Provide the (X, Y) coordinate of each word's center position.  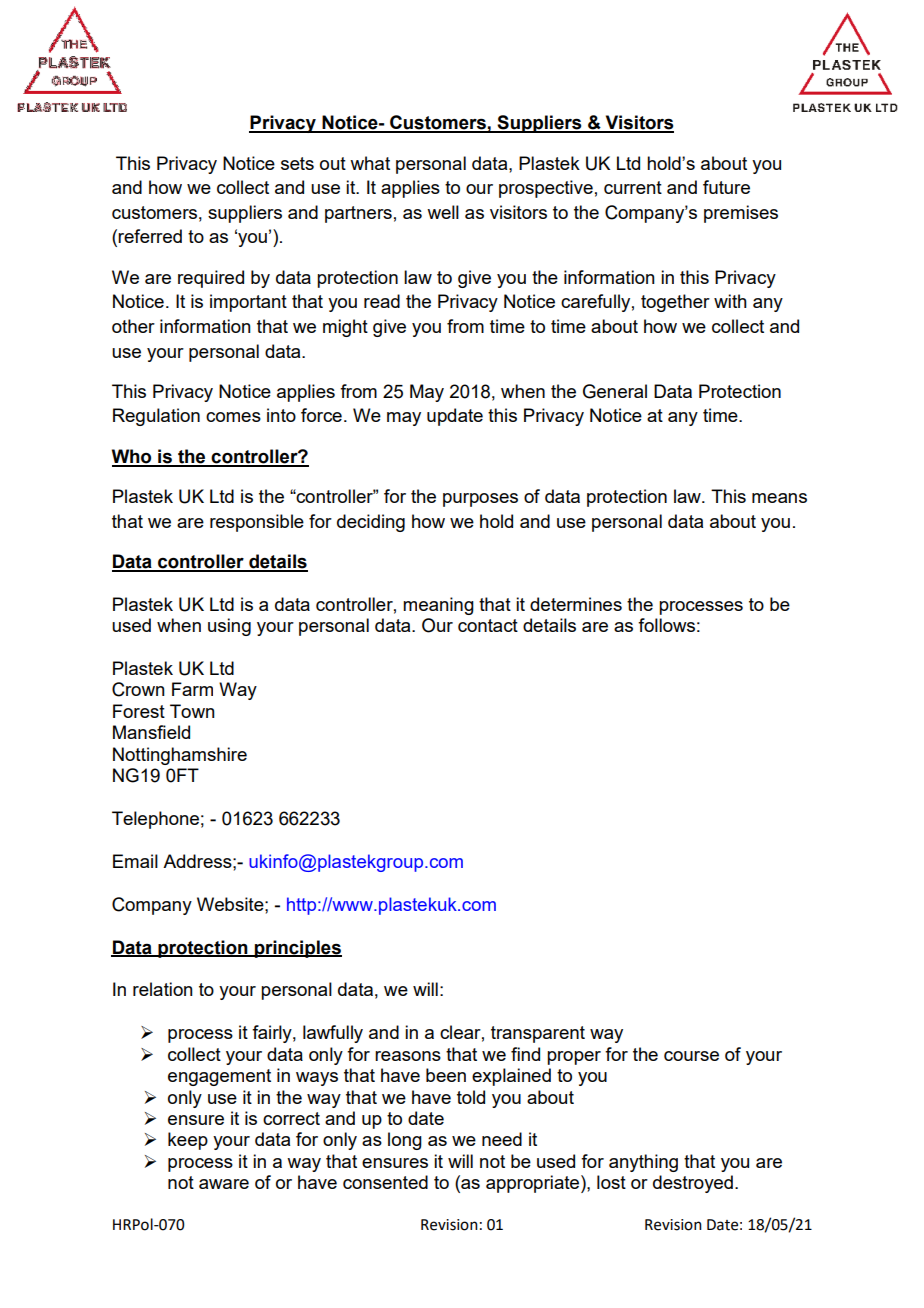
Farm (192, 689)
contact (488, 625)
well (443, 212)
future (726, 187)
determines (576, 604)
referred (150, 236)
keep (188, 1141)
